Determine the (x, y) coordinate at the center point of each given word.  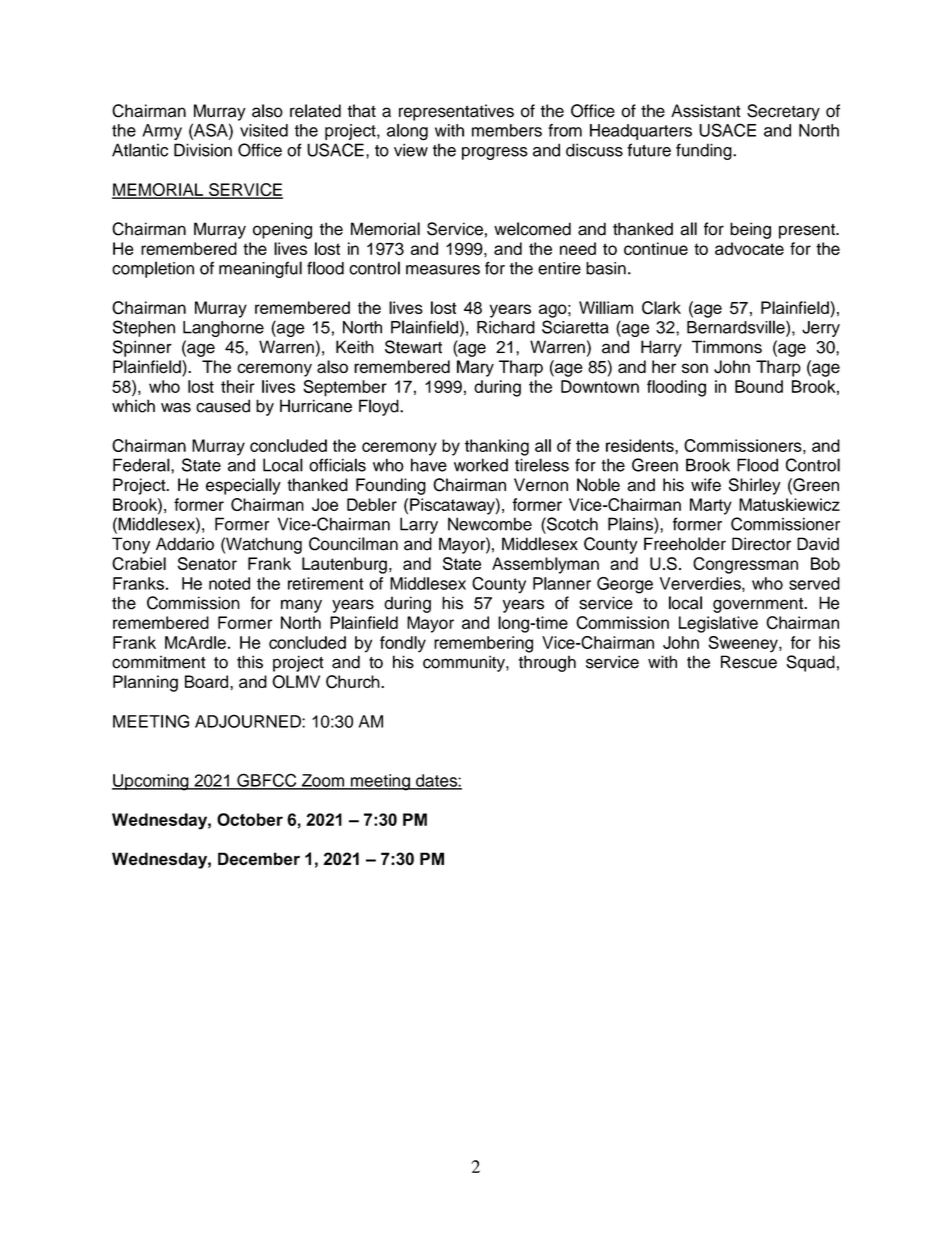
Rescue (749, 662)
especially (243, 486)
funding (705, 151)
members (507, 130)
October (250, 819)
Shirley (755, 486)
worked (481, 465)
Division (203, 150)
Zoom (323, 781)
